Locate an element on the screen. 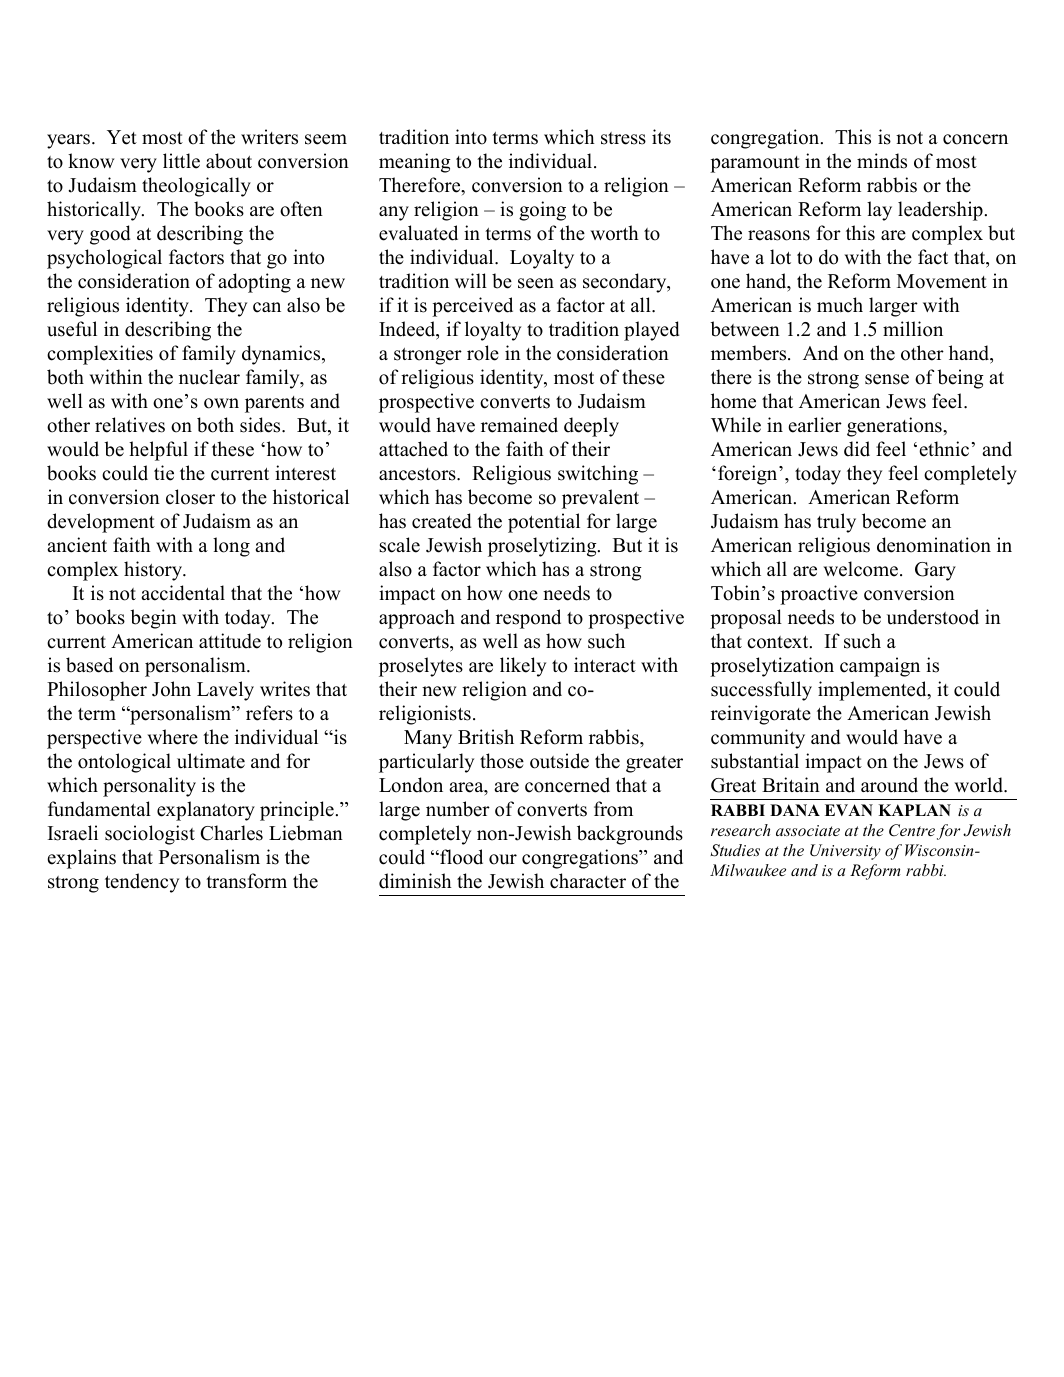 This screenshot has width=1064, height=1377. remained is located at coordinates (519, 425).
